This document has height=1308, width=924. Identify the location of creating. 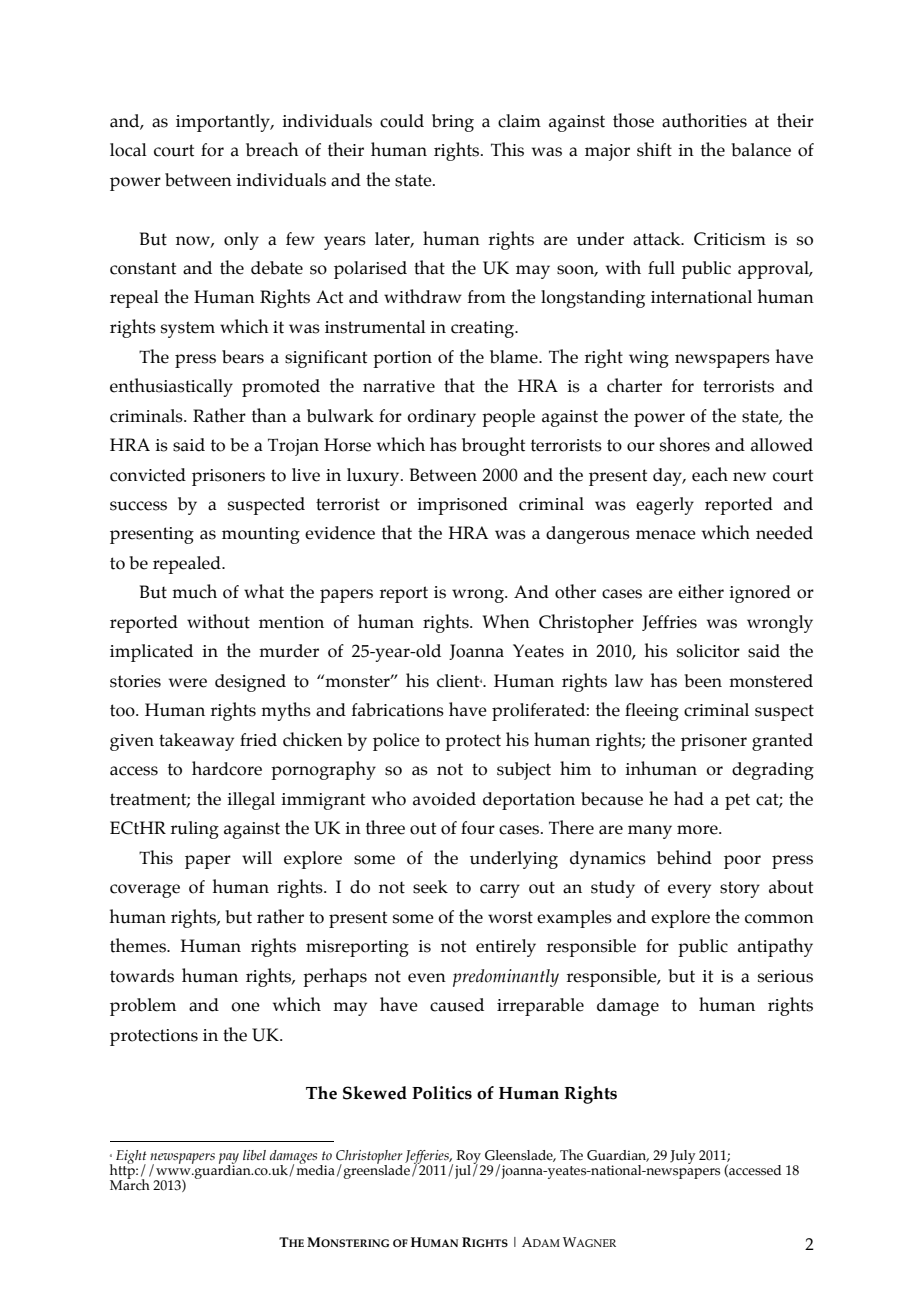
(484, 329).
